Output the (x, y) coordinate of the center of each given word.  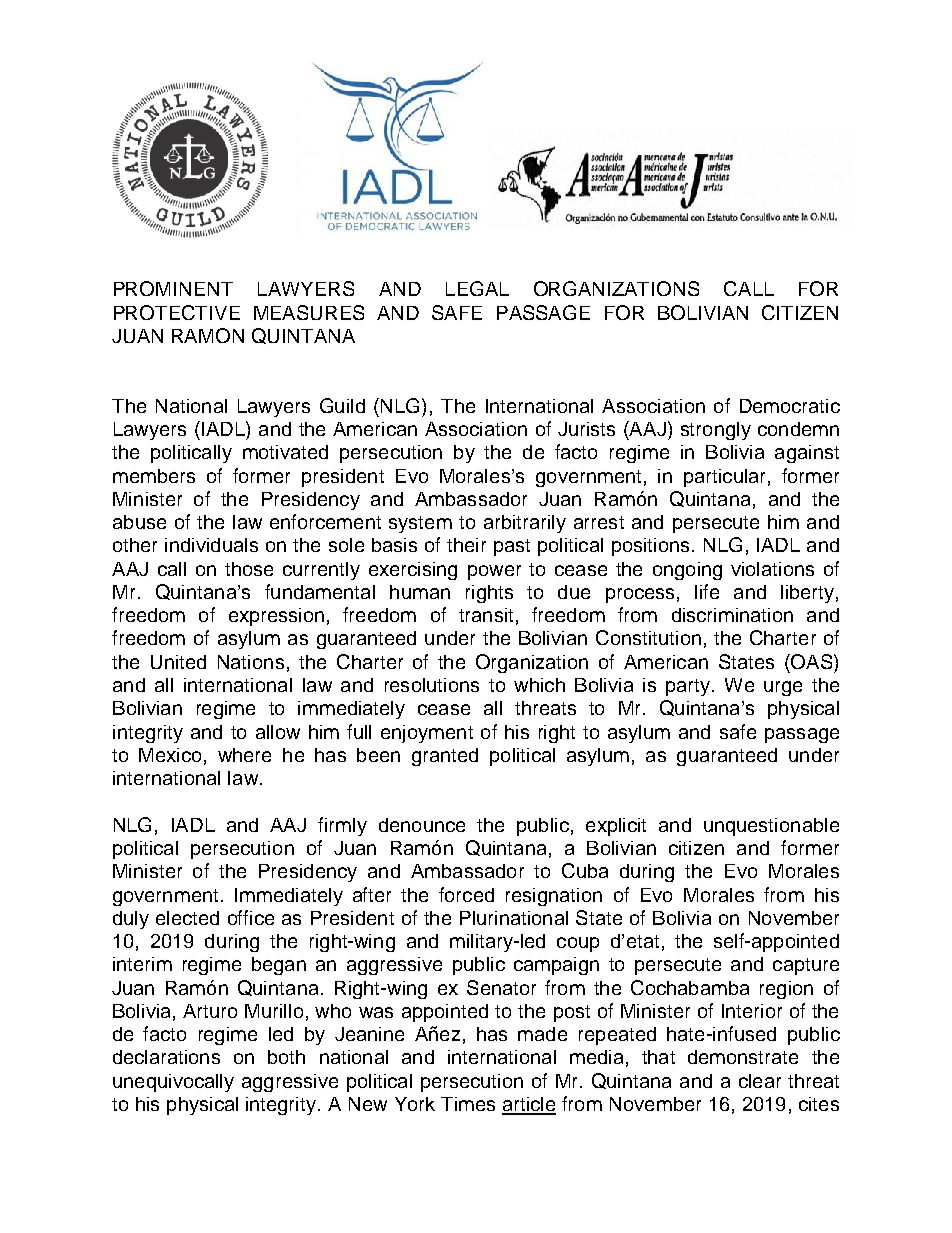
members (154, 476)
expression (276, 617)
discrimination (732, 615)
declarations (166, 1057)
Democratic (790, 406)
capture (806, 966)
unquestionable (771, 827)
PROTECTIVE (177, 312)
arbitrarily (525, 524)
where (244, 755)
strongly (716, 431)
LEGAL (477, 288)
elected (187, 918)
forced (466, 894)
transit (486, 615)
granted (445, 757)
